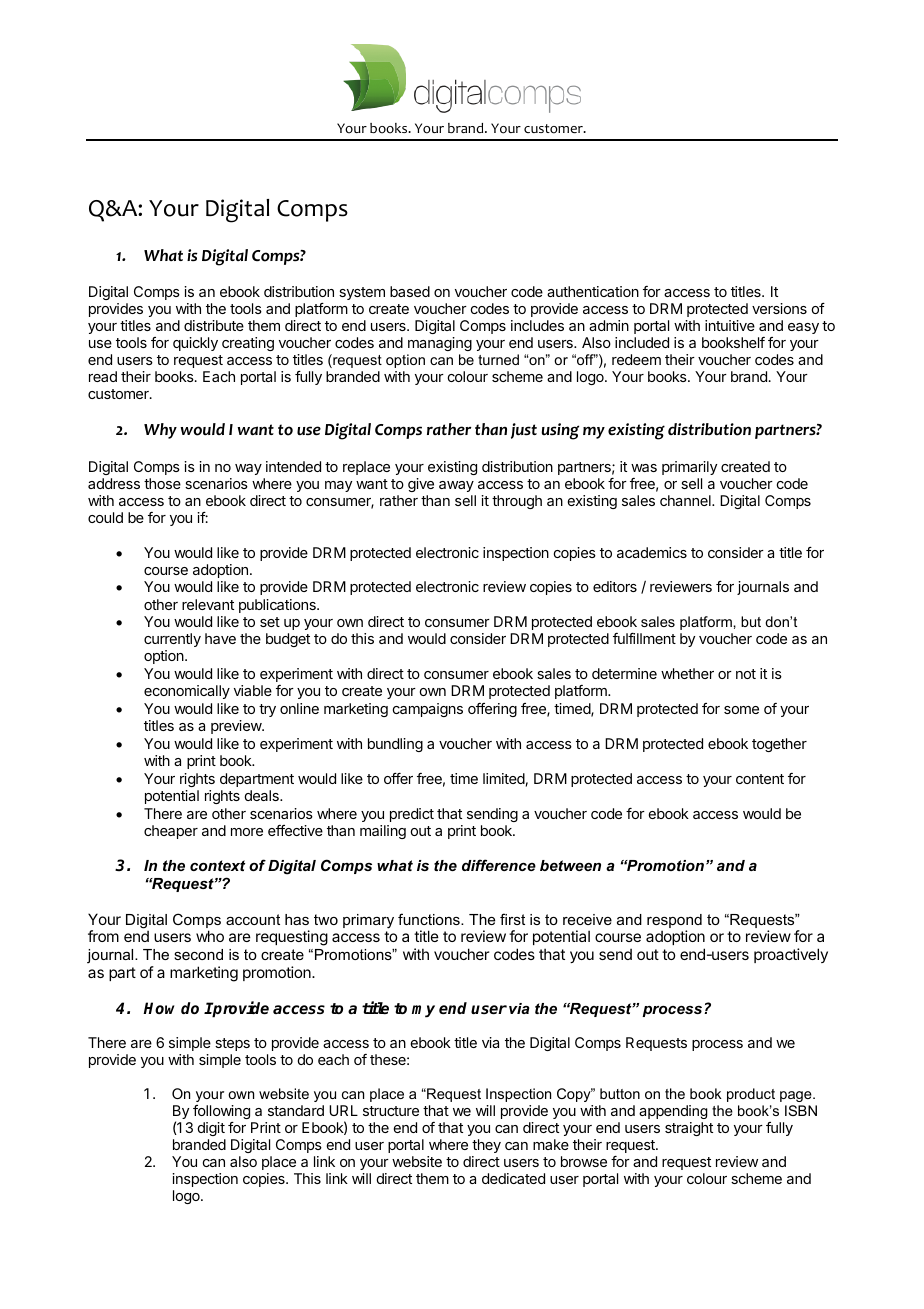 This screenshot has width=924, height=1309. What do you see at coordinates (689, 1129) in the screenshot?
I see `straight` at bounding box center [689, 1129].
